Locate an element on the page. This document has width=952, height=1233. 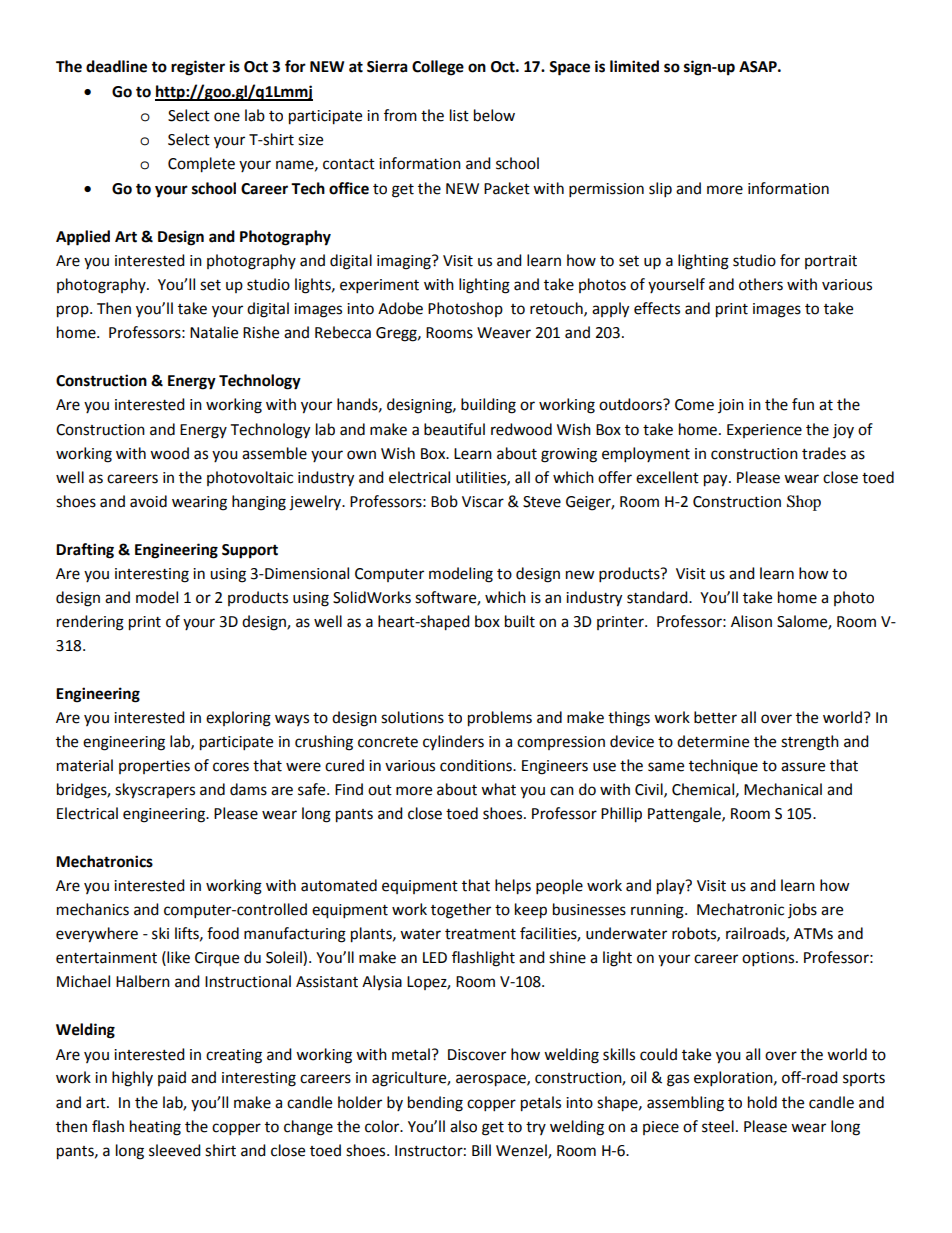
built is located at coordinates (520, 621).
